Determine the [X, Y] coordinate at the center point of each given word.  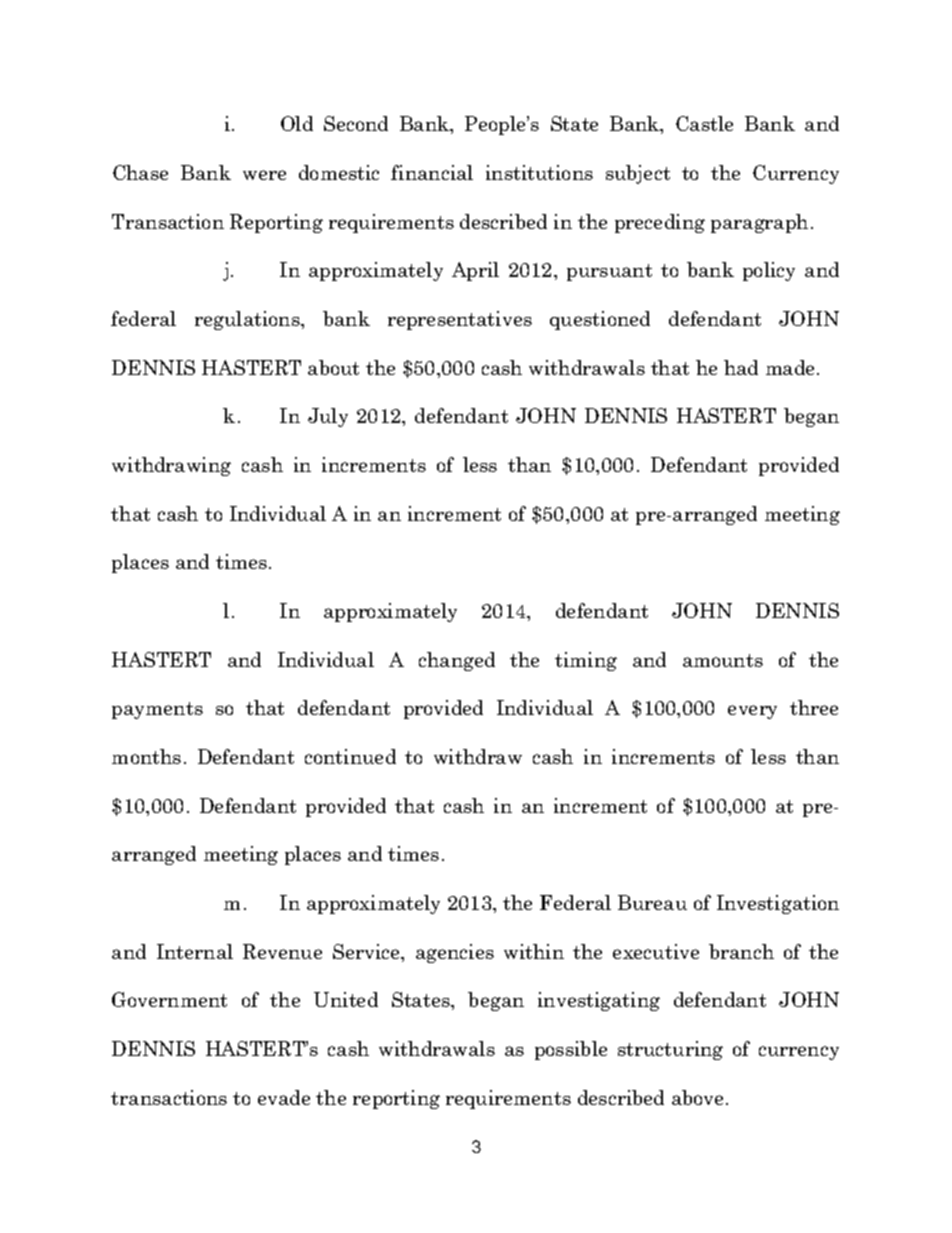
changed [457, 661]
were [264, 175]
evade [284, 1097]
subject [638, 174]
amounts [723, 660]
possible [571, 1050]
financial [432, 172]
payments [157, 710]
